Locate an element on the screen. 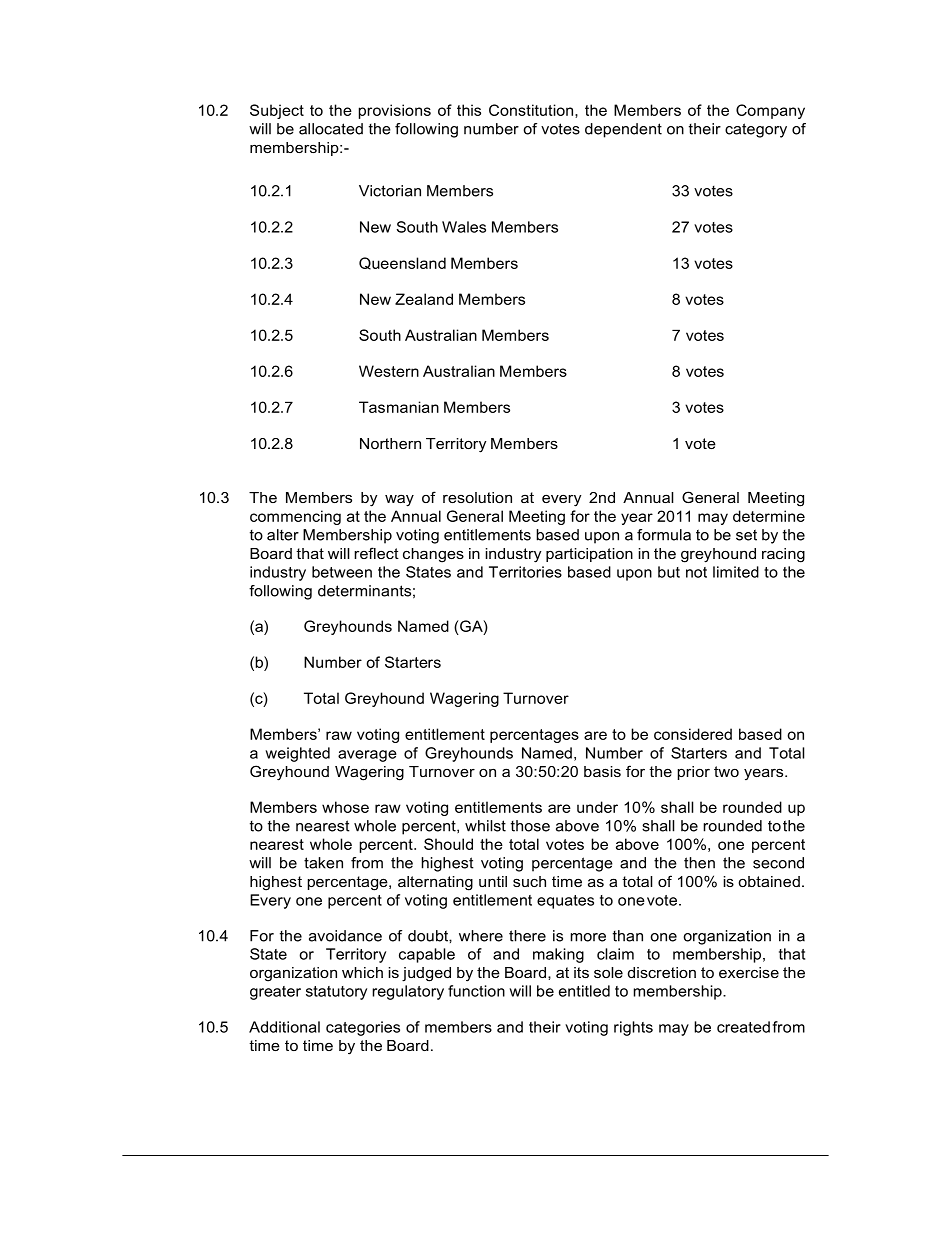  Territories is located at coordinates (525, 572).
